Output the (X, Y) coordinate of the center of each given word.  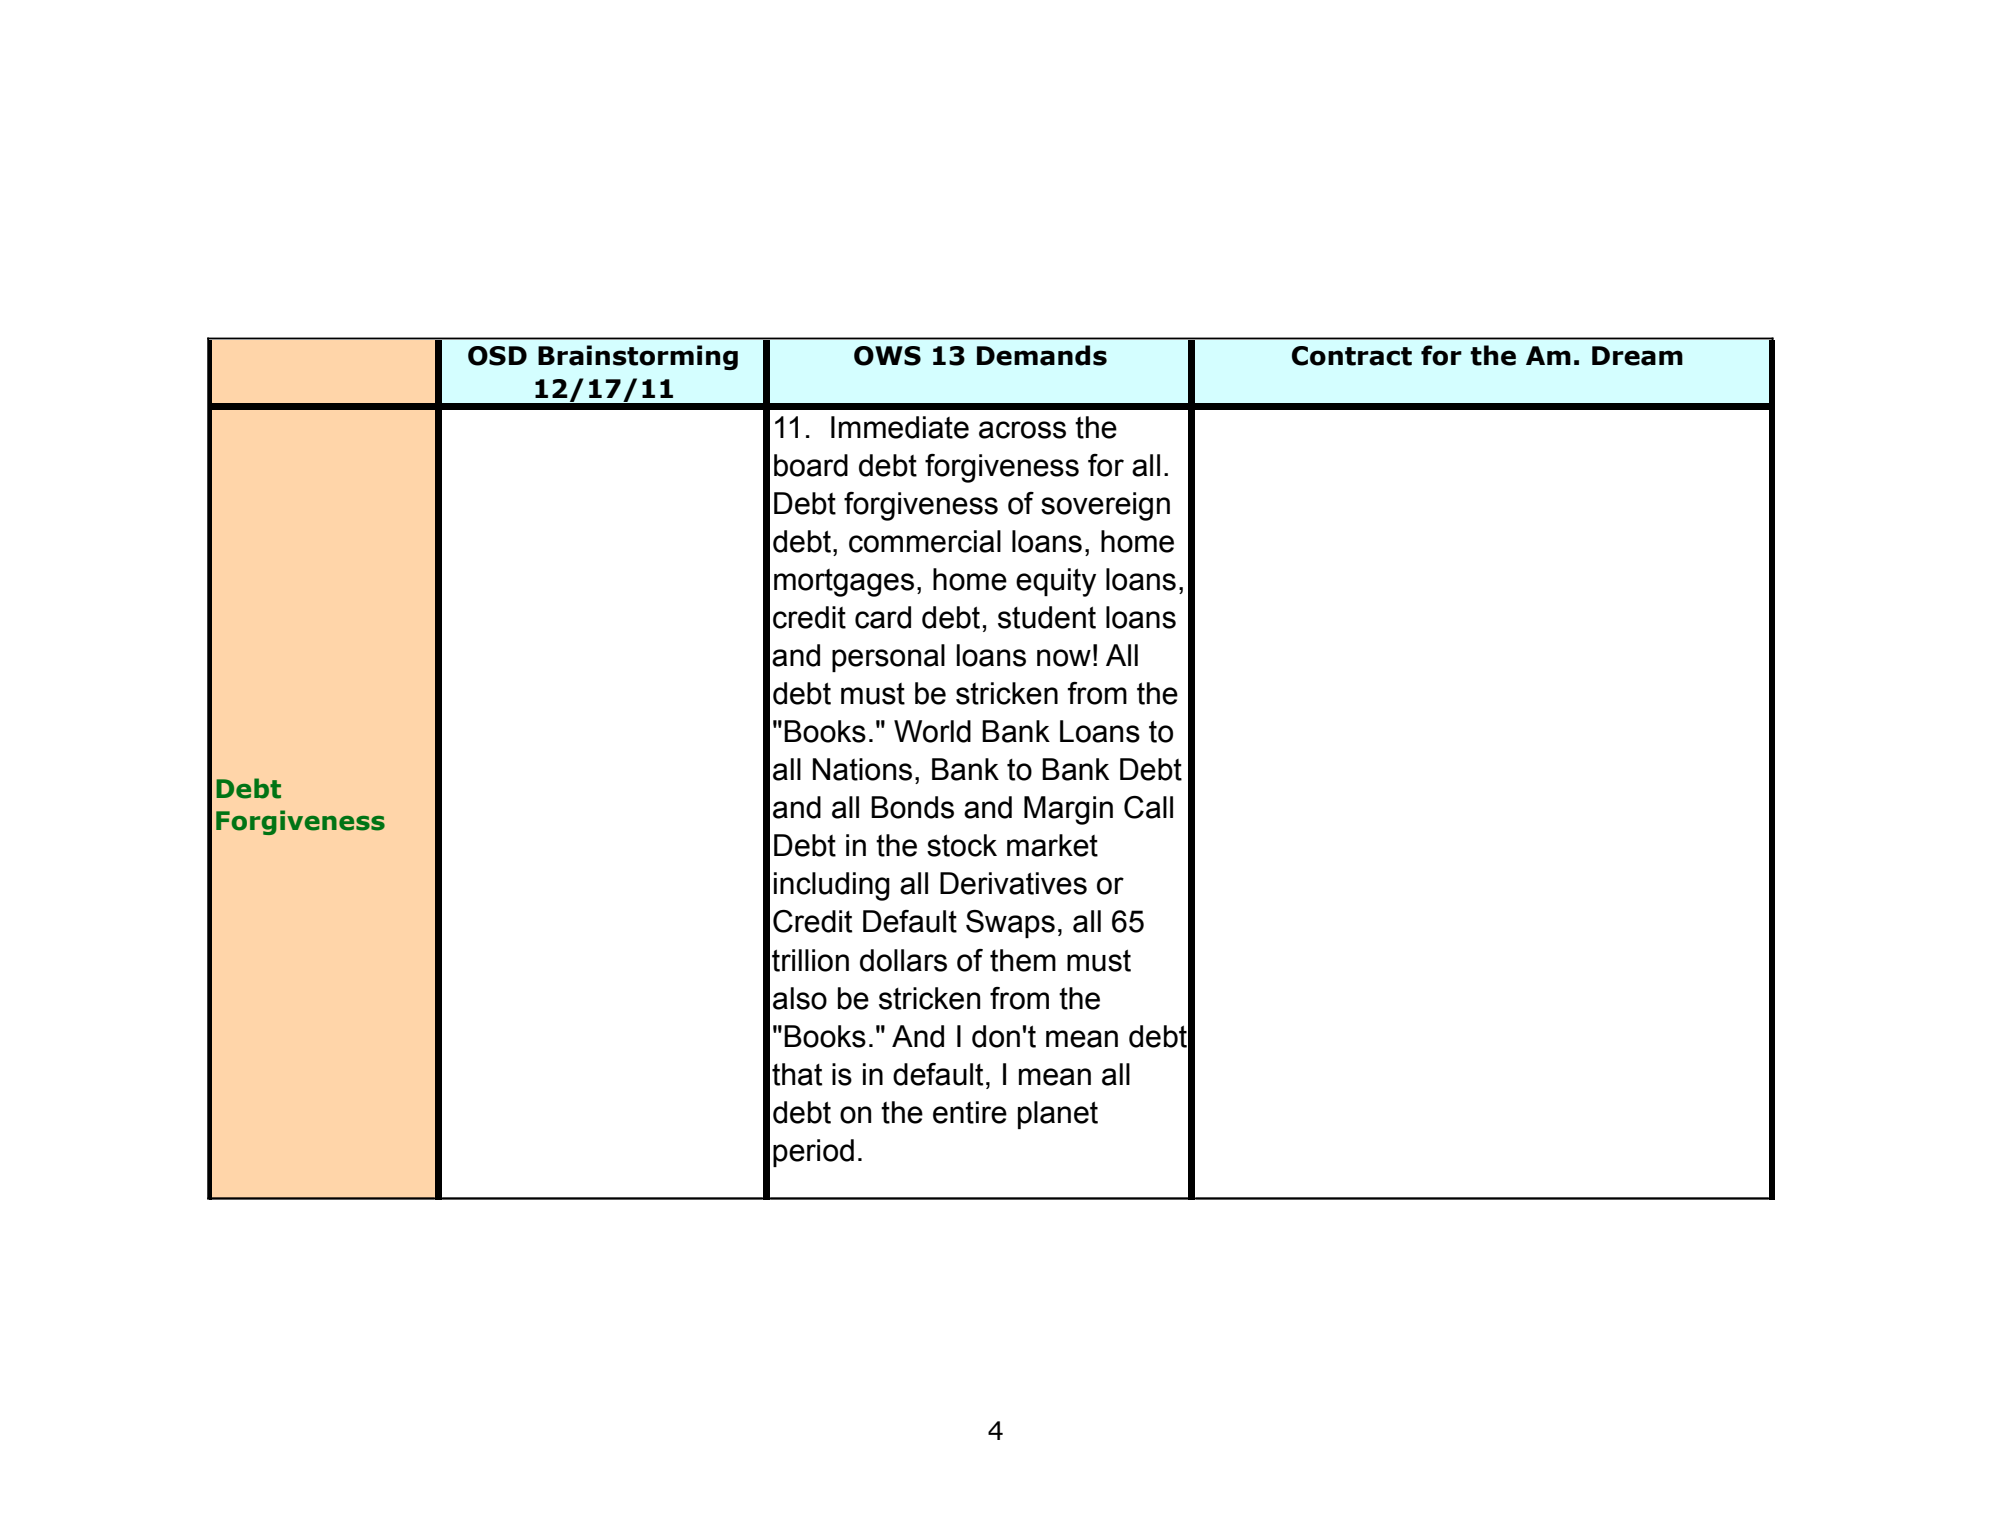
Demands (1042, 355)
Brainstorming (638, 357)
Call (1148, 807)
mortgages (844, 583)
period (813, 1153)
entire (970, 1112)
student (1047, 617)
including (832, 886)
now (1064, 658)
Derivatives (1013, 883)
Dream (1637, 356)
